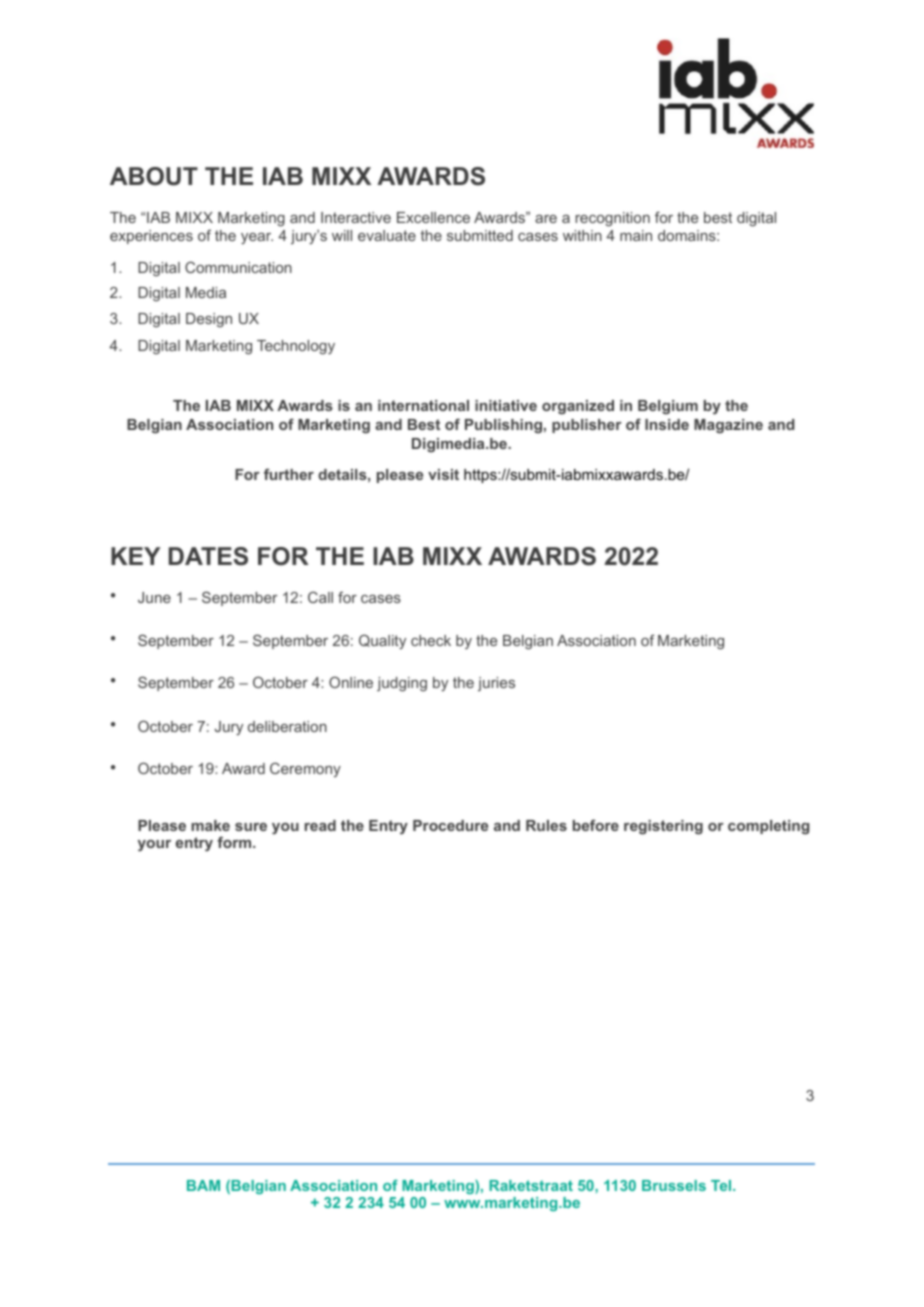 The width and height of the screenshot is (924, 1307). What do you see at coordinates (722, 1185) in the screenshot?
I see `Tel` at bounding box center [722, 1185].
